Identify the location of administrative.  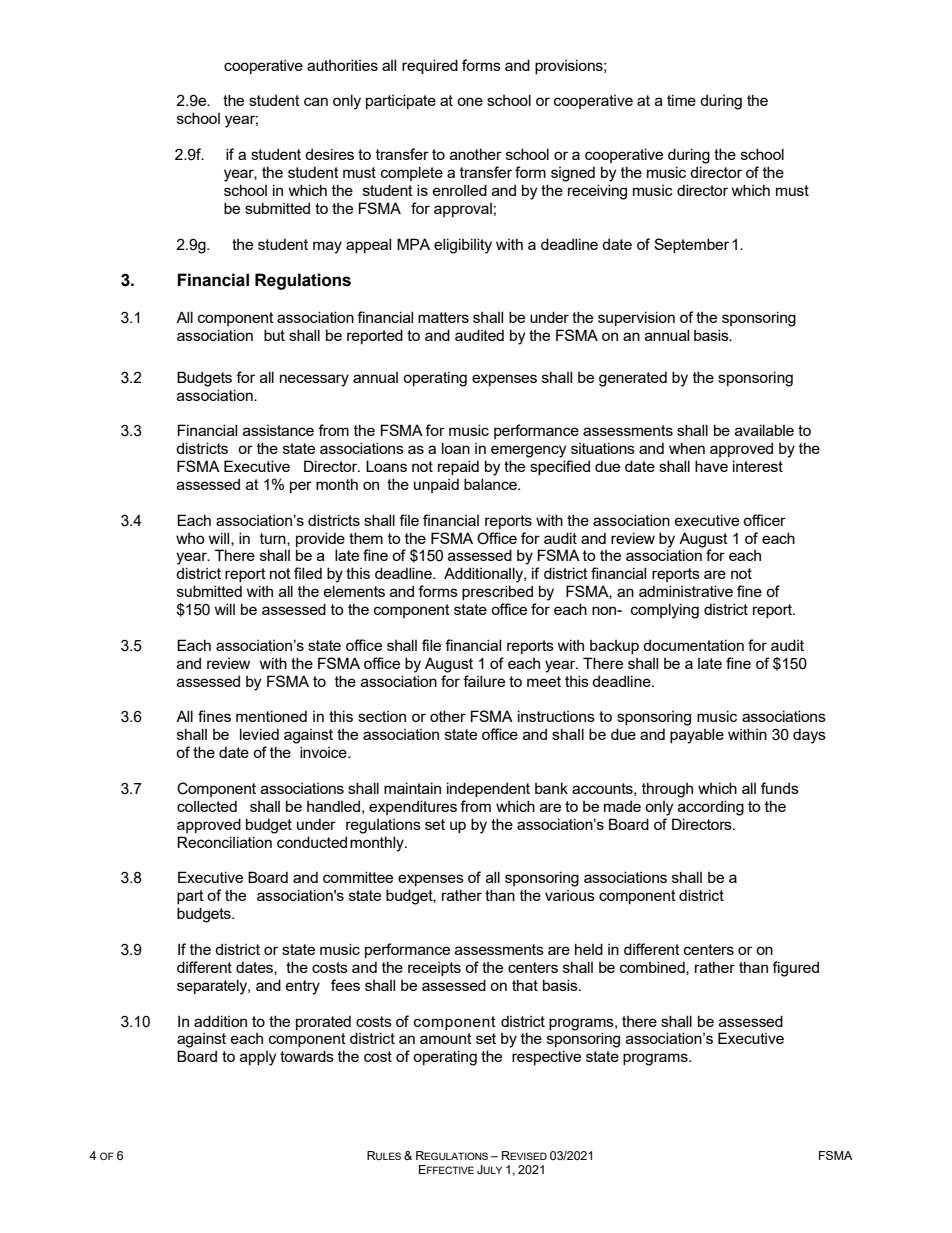
(686, 591).
